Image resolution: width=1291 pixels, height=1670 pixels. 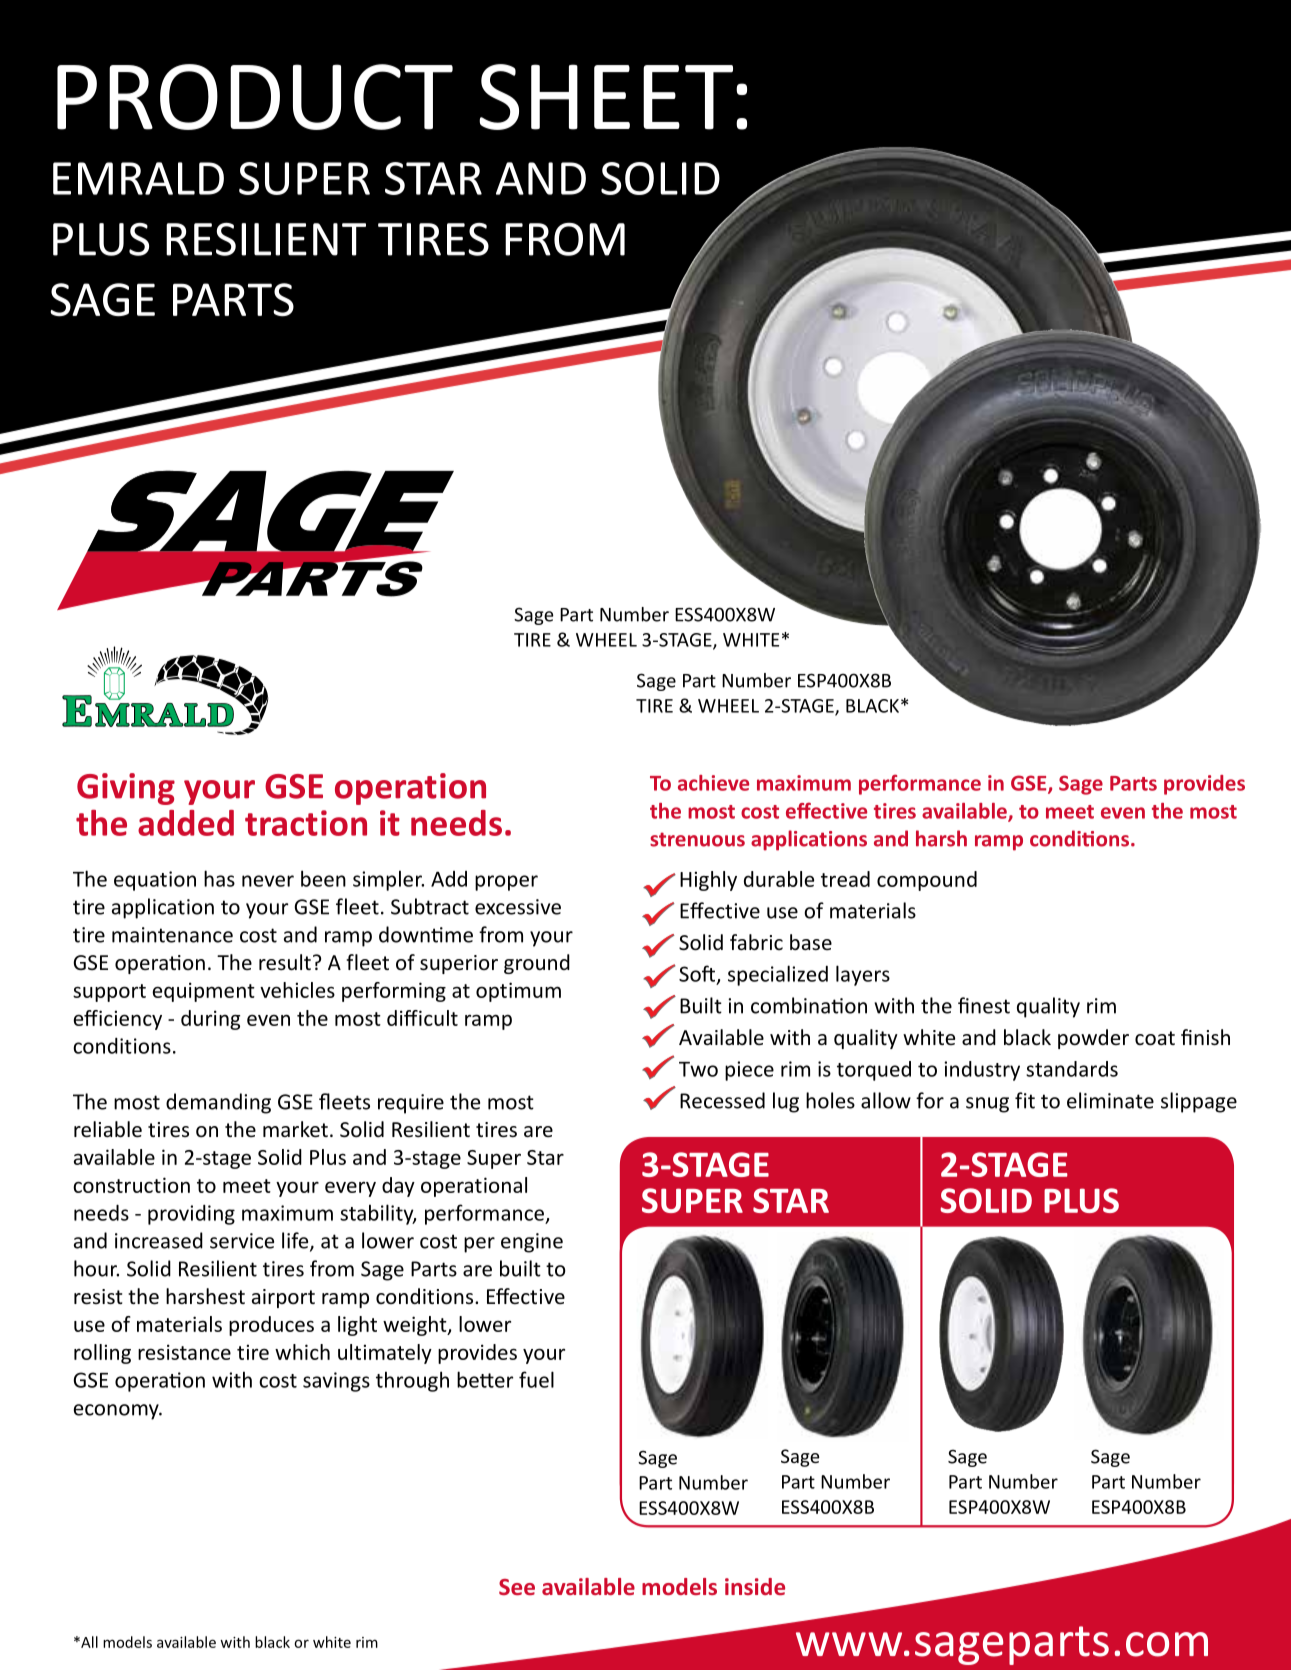 What do you see at coordinates (336, 1382) in the document?
I see `savings` at bounding box center [336, 1382].
